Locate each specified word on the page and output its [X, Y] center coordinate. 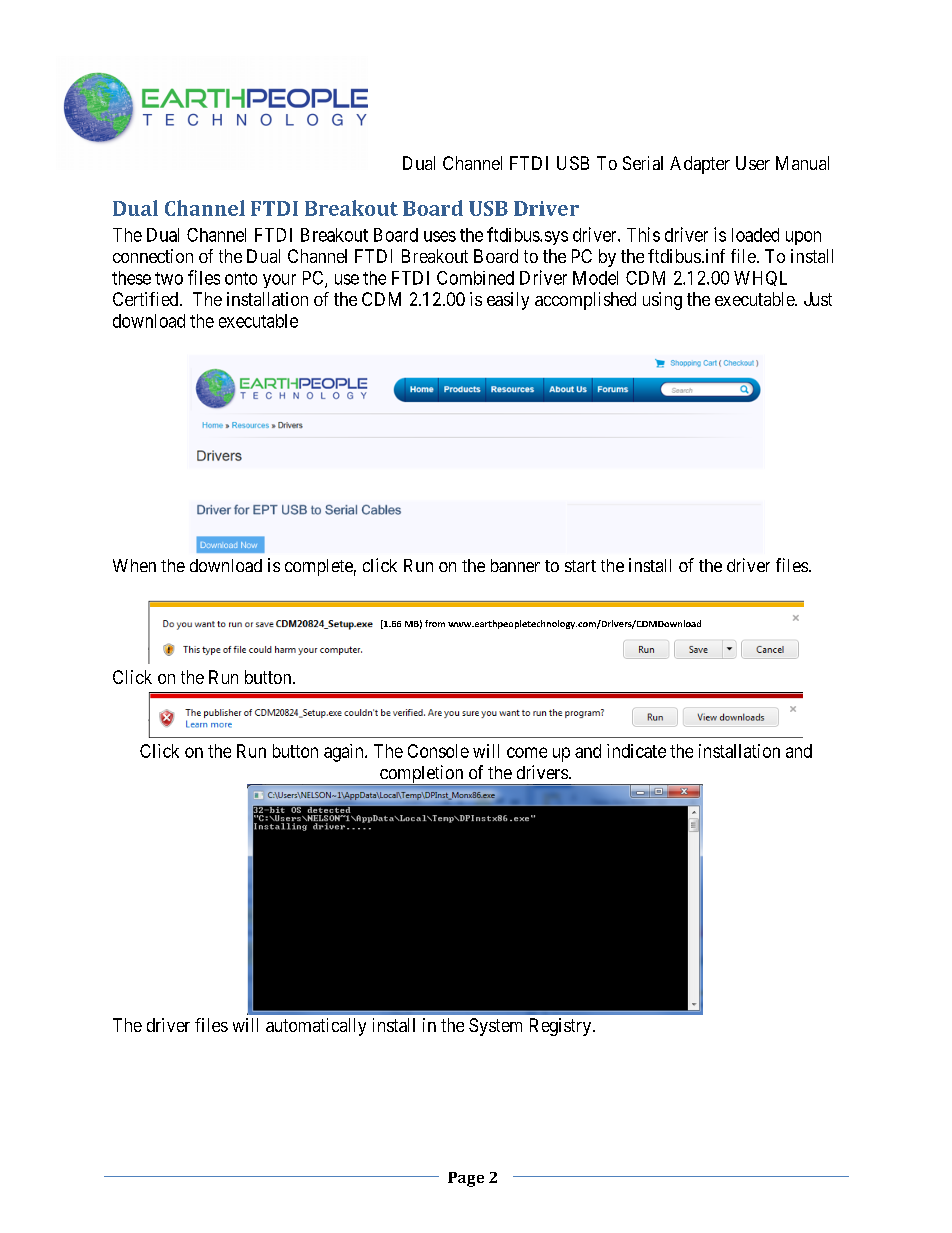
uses [440, 236]
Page [466, 1179]
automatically [316, 1027]
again [345, 753]
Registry [562, 1027]
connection [153, 256]
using [662, 301]
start [580, 566]
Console [438, 751]
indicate [636, 751]
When [134, 565]
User [753, 163]
